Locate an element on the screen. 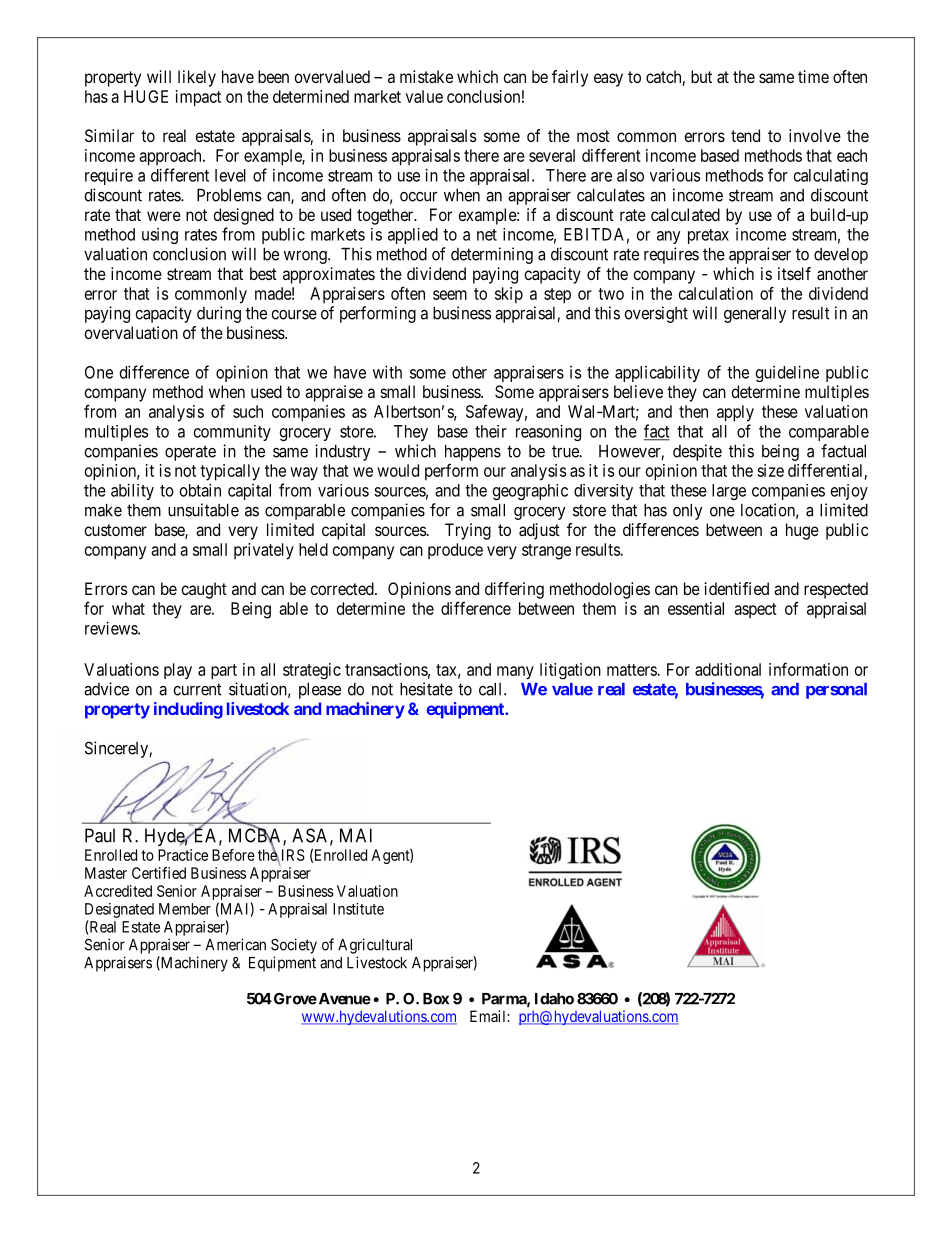  large is located at coordinates (729, 492).
